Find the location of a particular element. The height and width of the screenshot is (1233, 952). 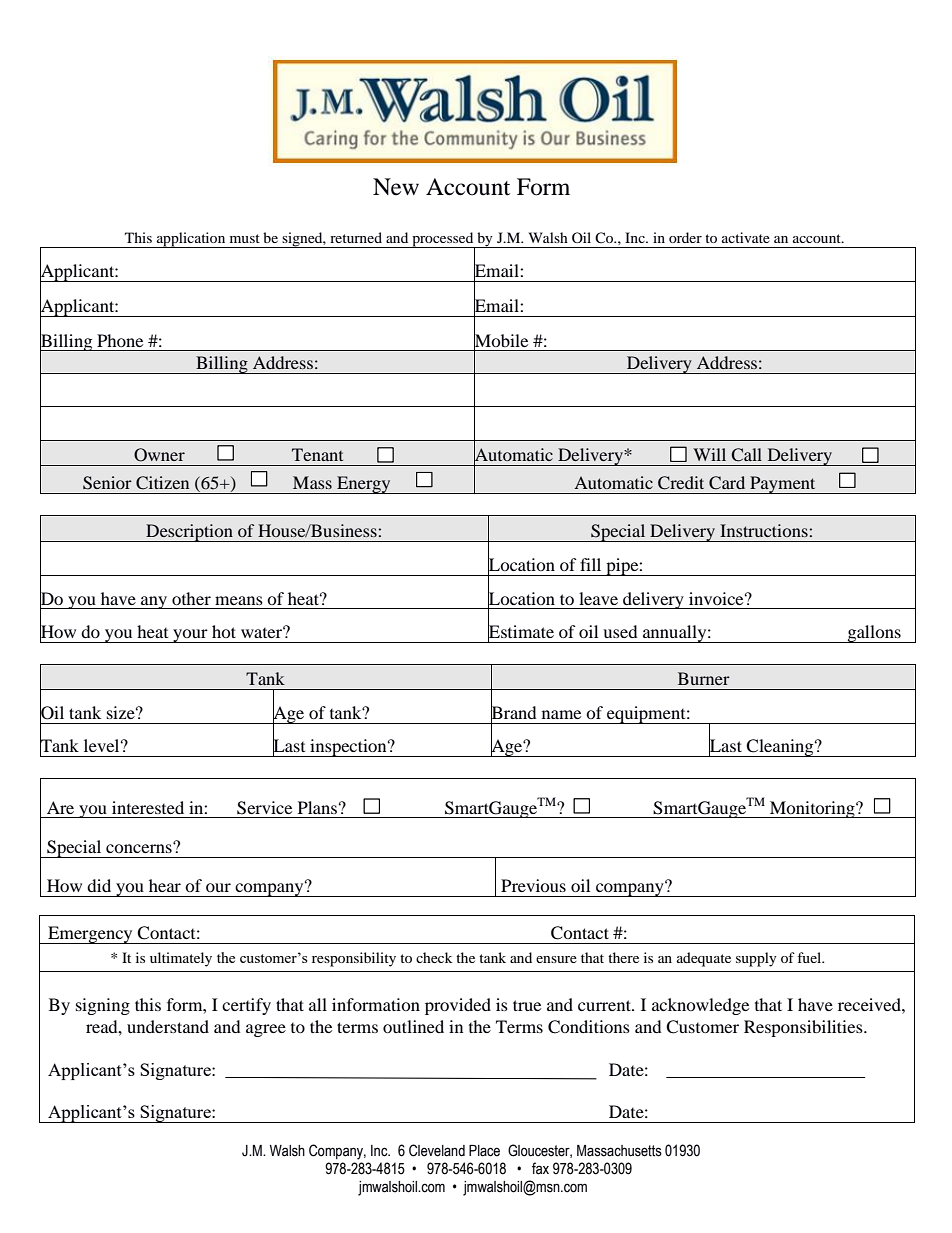

processed is located at coordinates (443, 240).
